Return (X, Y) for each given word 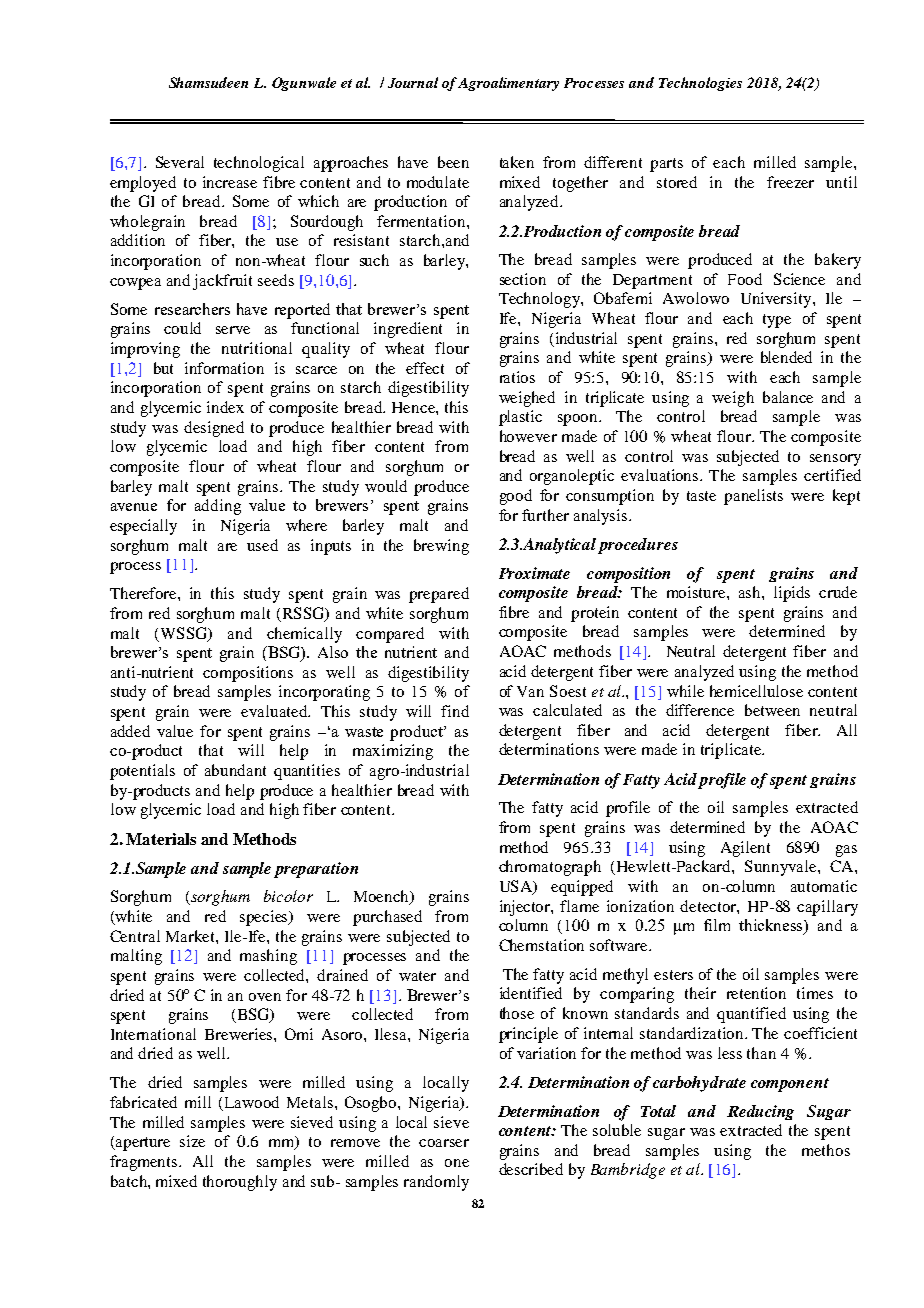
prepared (439, 595)
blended (786, 357)
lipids (792, 594)
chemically (304, 635)
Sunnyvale (782, 868)
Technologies (700, 84)
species (265, 918)
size (192, 1141)
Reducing (760, 1112)
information (224, 368)
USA (517, 887)
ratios (517, 377)
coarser (444, 1143)
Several (180, 162)
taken (517, 162)
